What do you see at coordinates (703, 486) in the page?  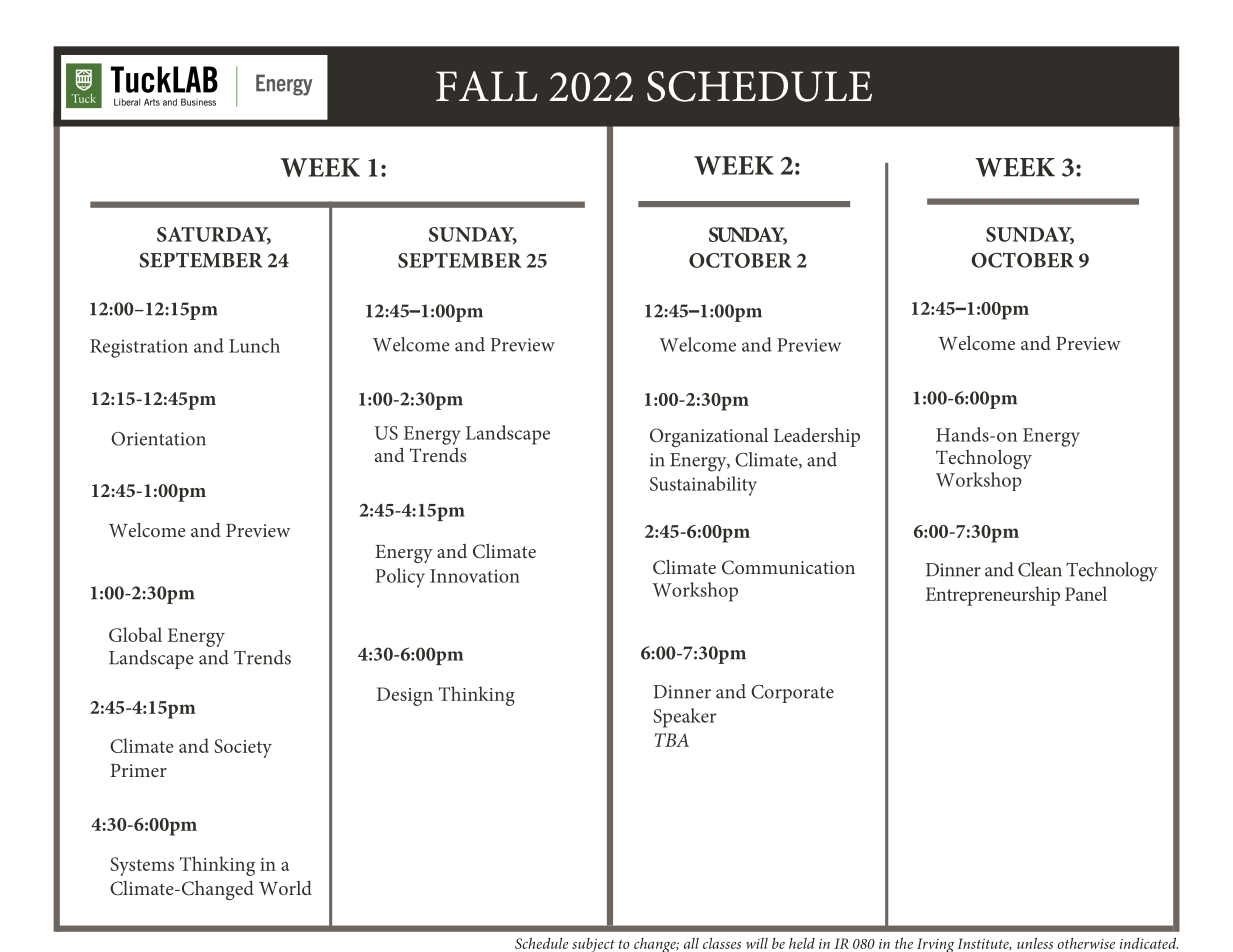 I see `Sustainability` at bounding box center [703, 486].
